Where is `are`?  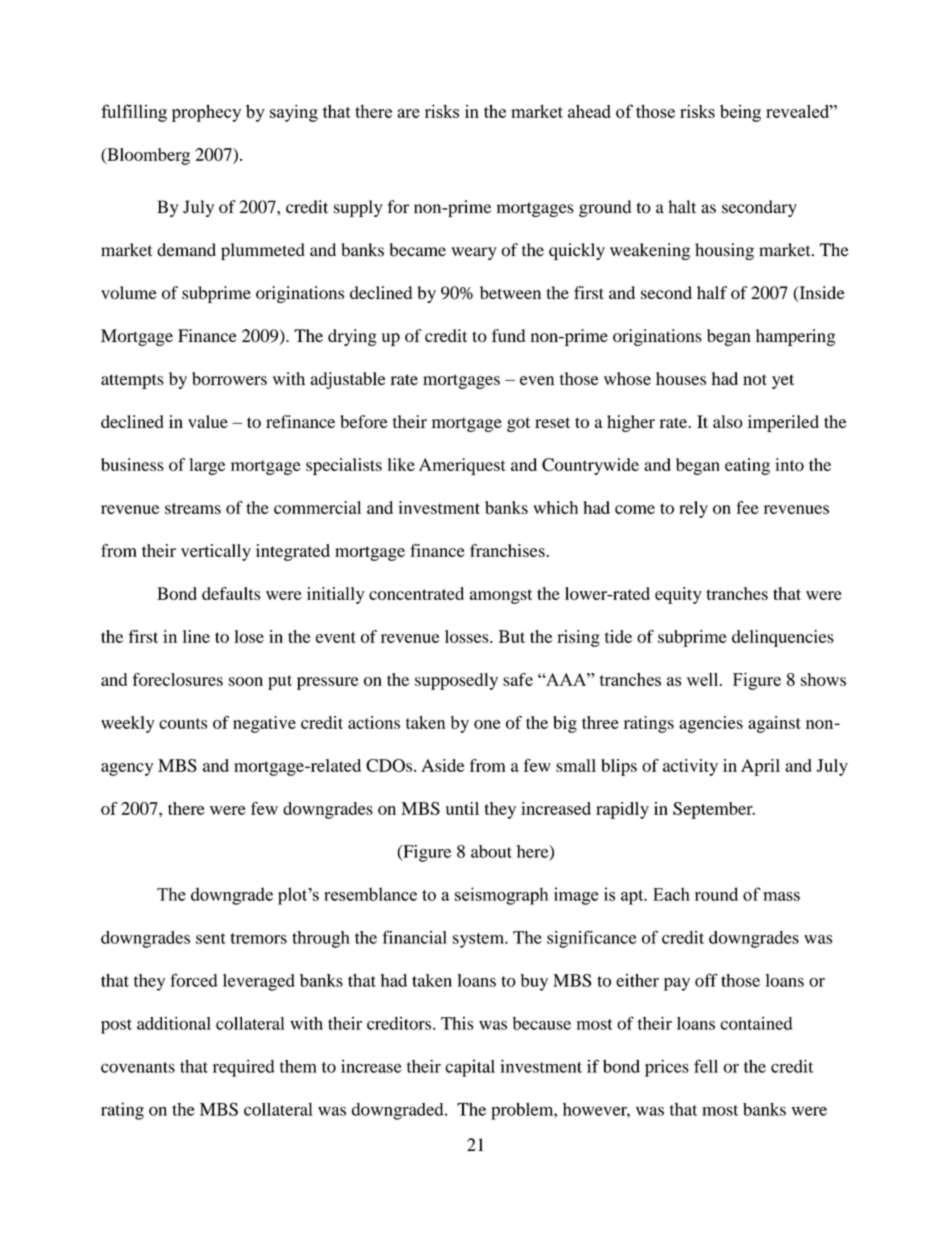
are is located at coordinates (408, 113).
